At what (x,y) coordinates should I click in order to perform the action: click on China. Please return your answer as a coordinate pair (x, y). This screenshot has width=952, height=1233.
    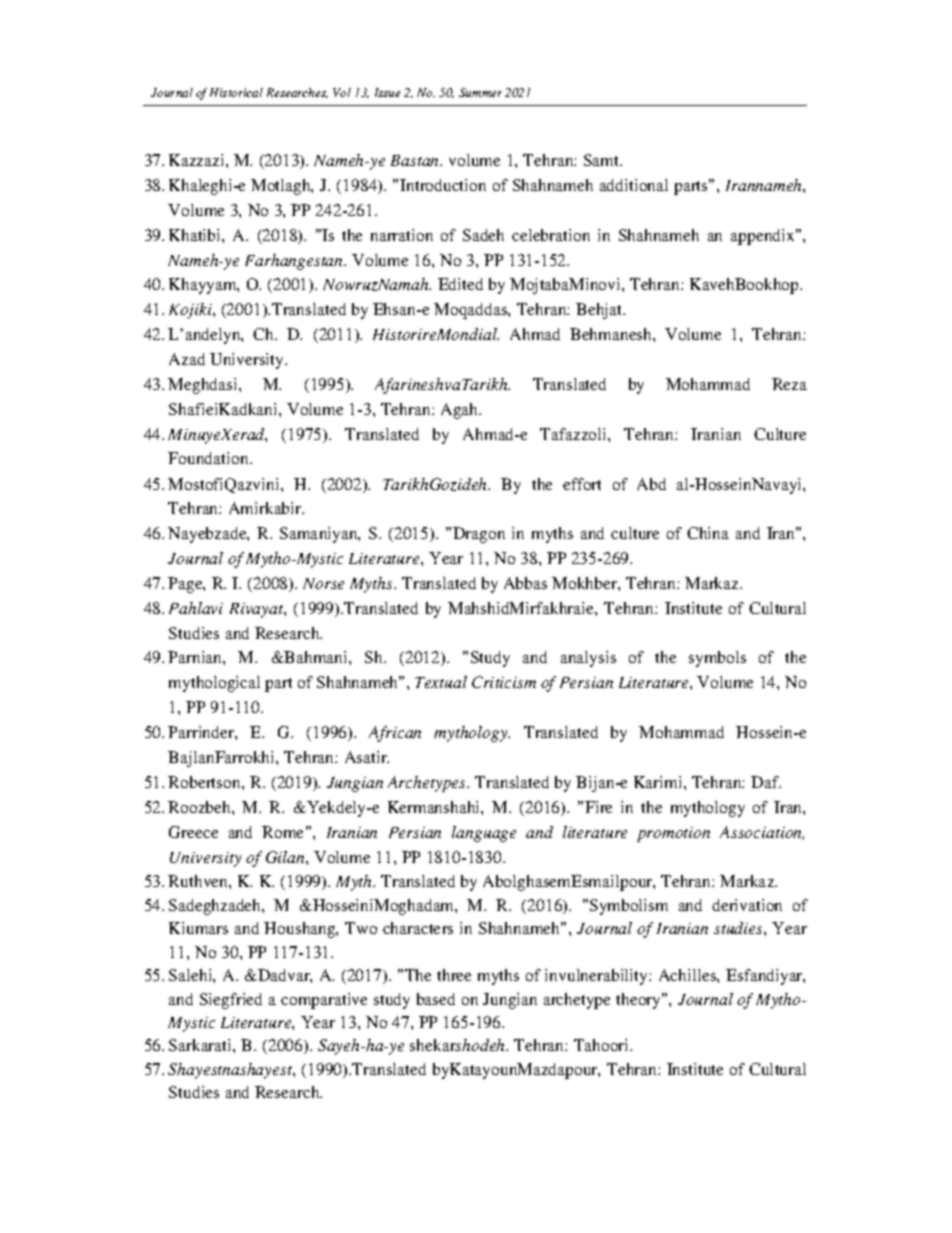
    Looking at the image, I should click on (708, 533).
